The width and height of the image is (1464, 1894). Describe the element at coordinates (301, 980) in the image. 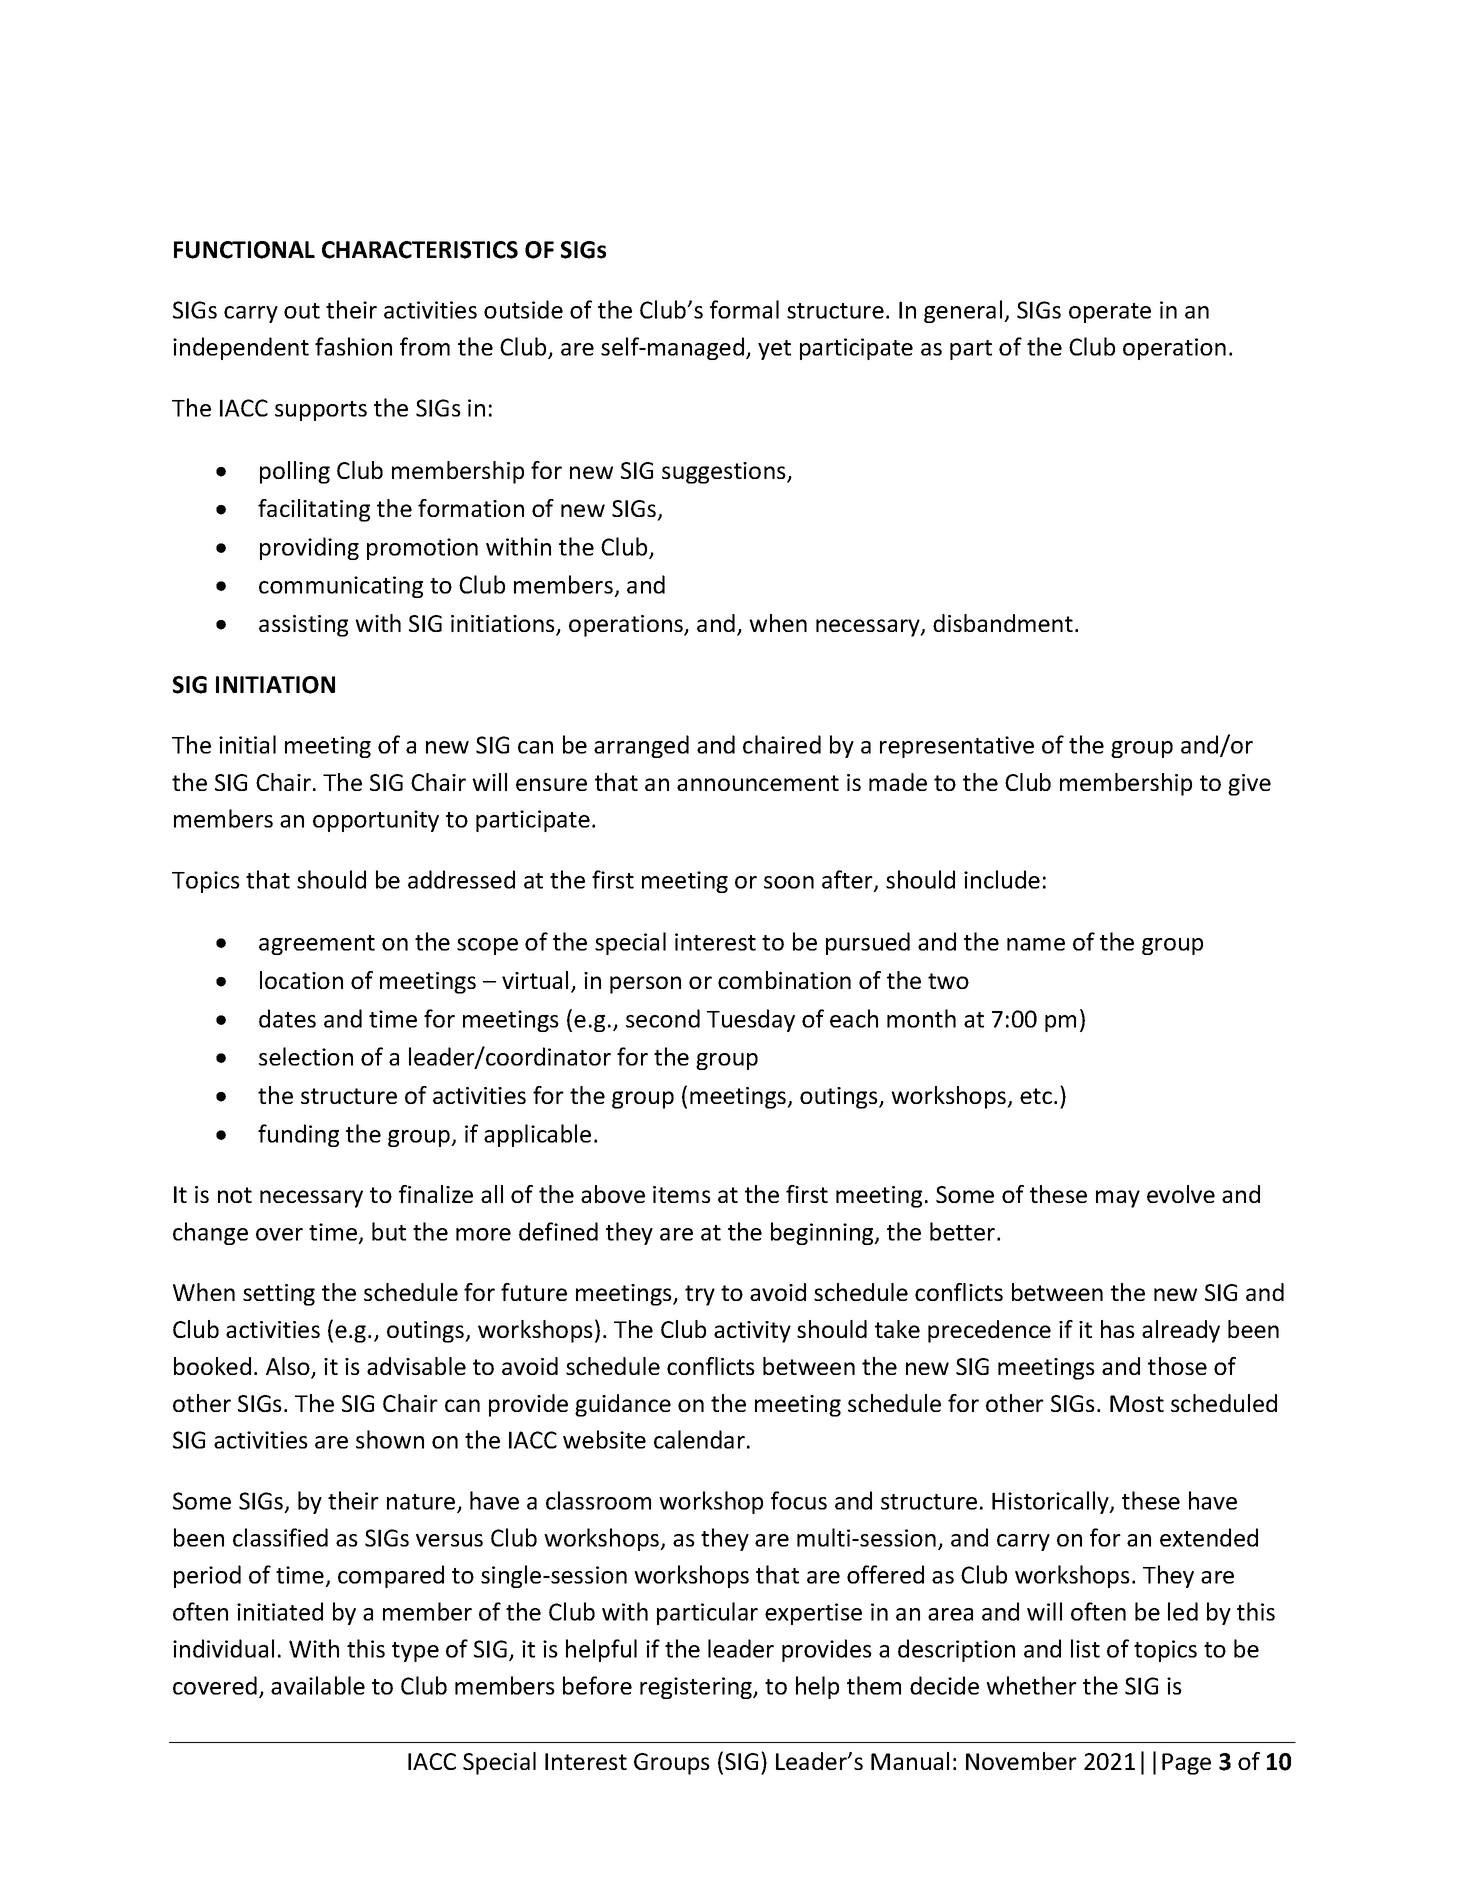

I see `location` at that location.
